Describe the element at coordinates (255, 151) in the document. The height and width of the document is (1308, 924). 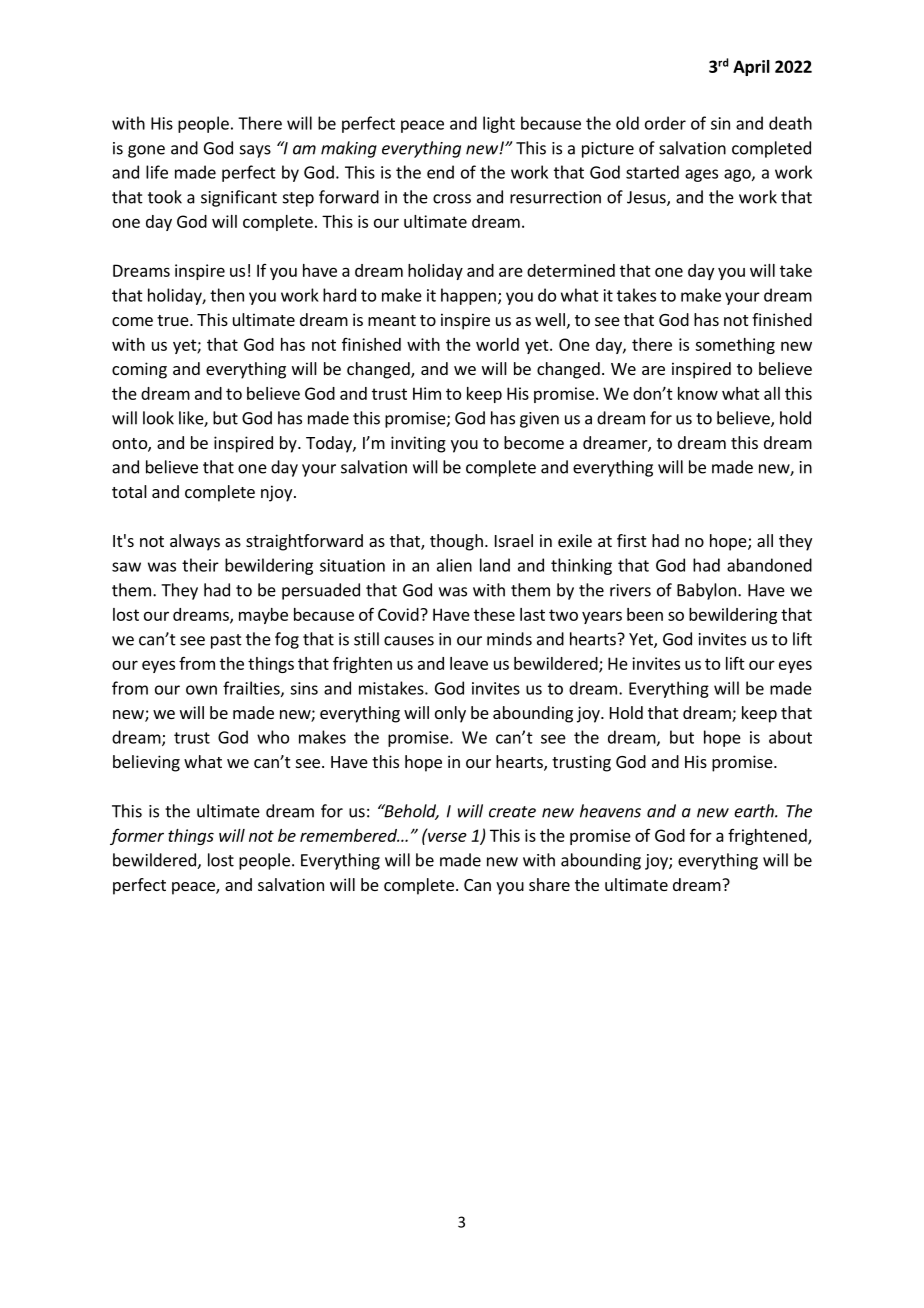
I see `says` at that location.
